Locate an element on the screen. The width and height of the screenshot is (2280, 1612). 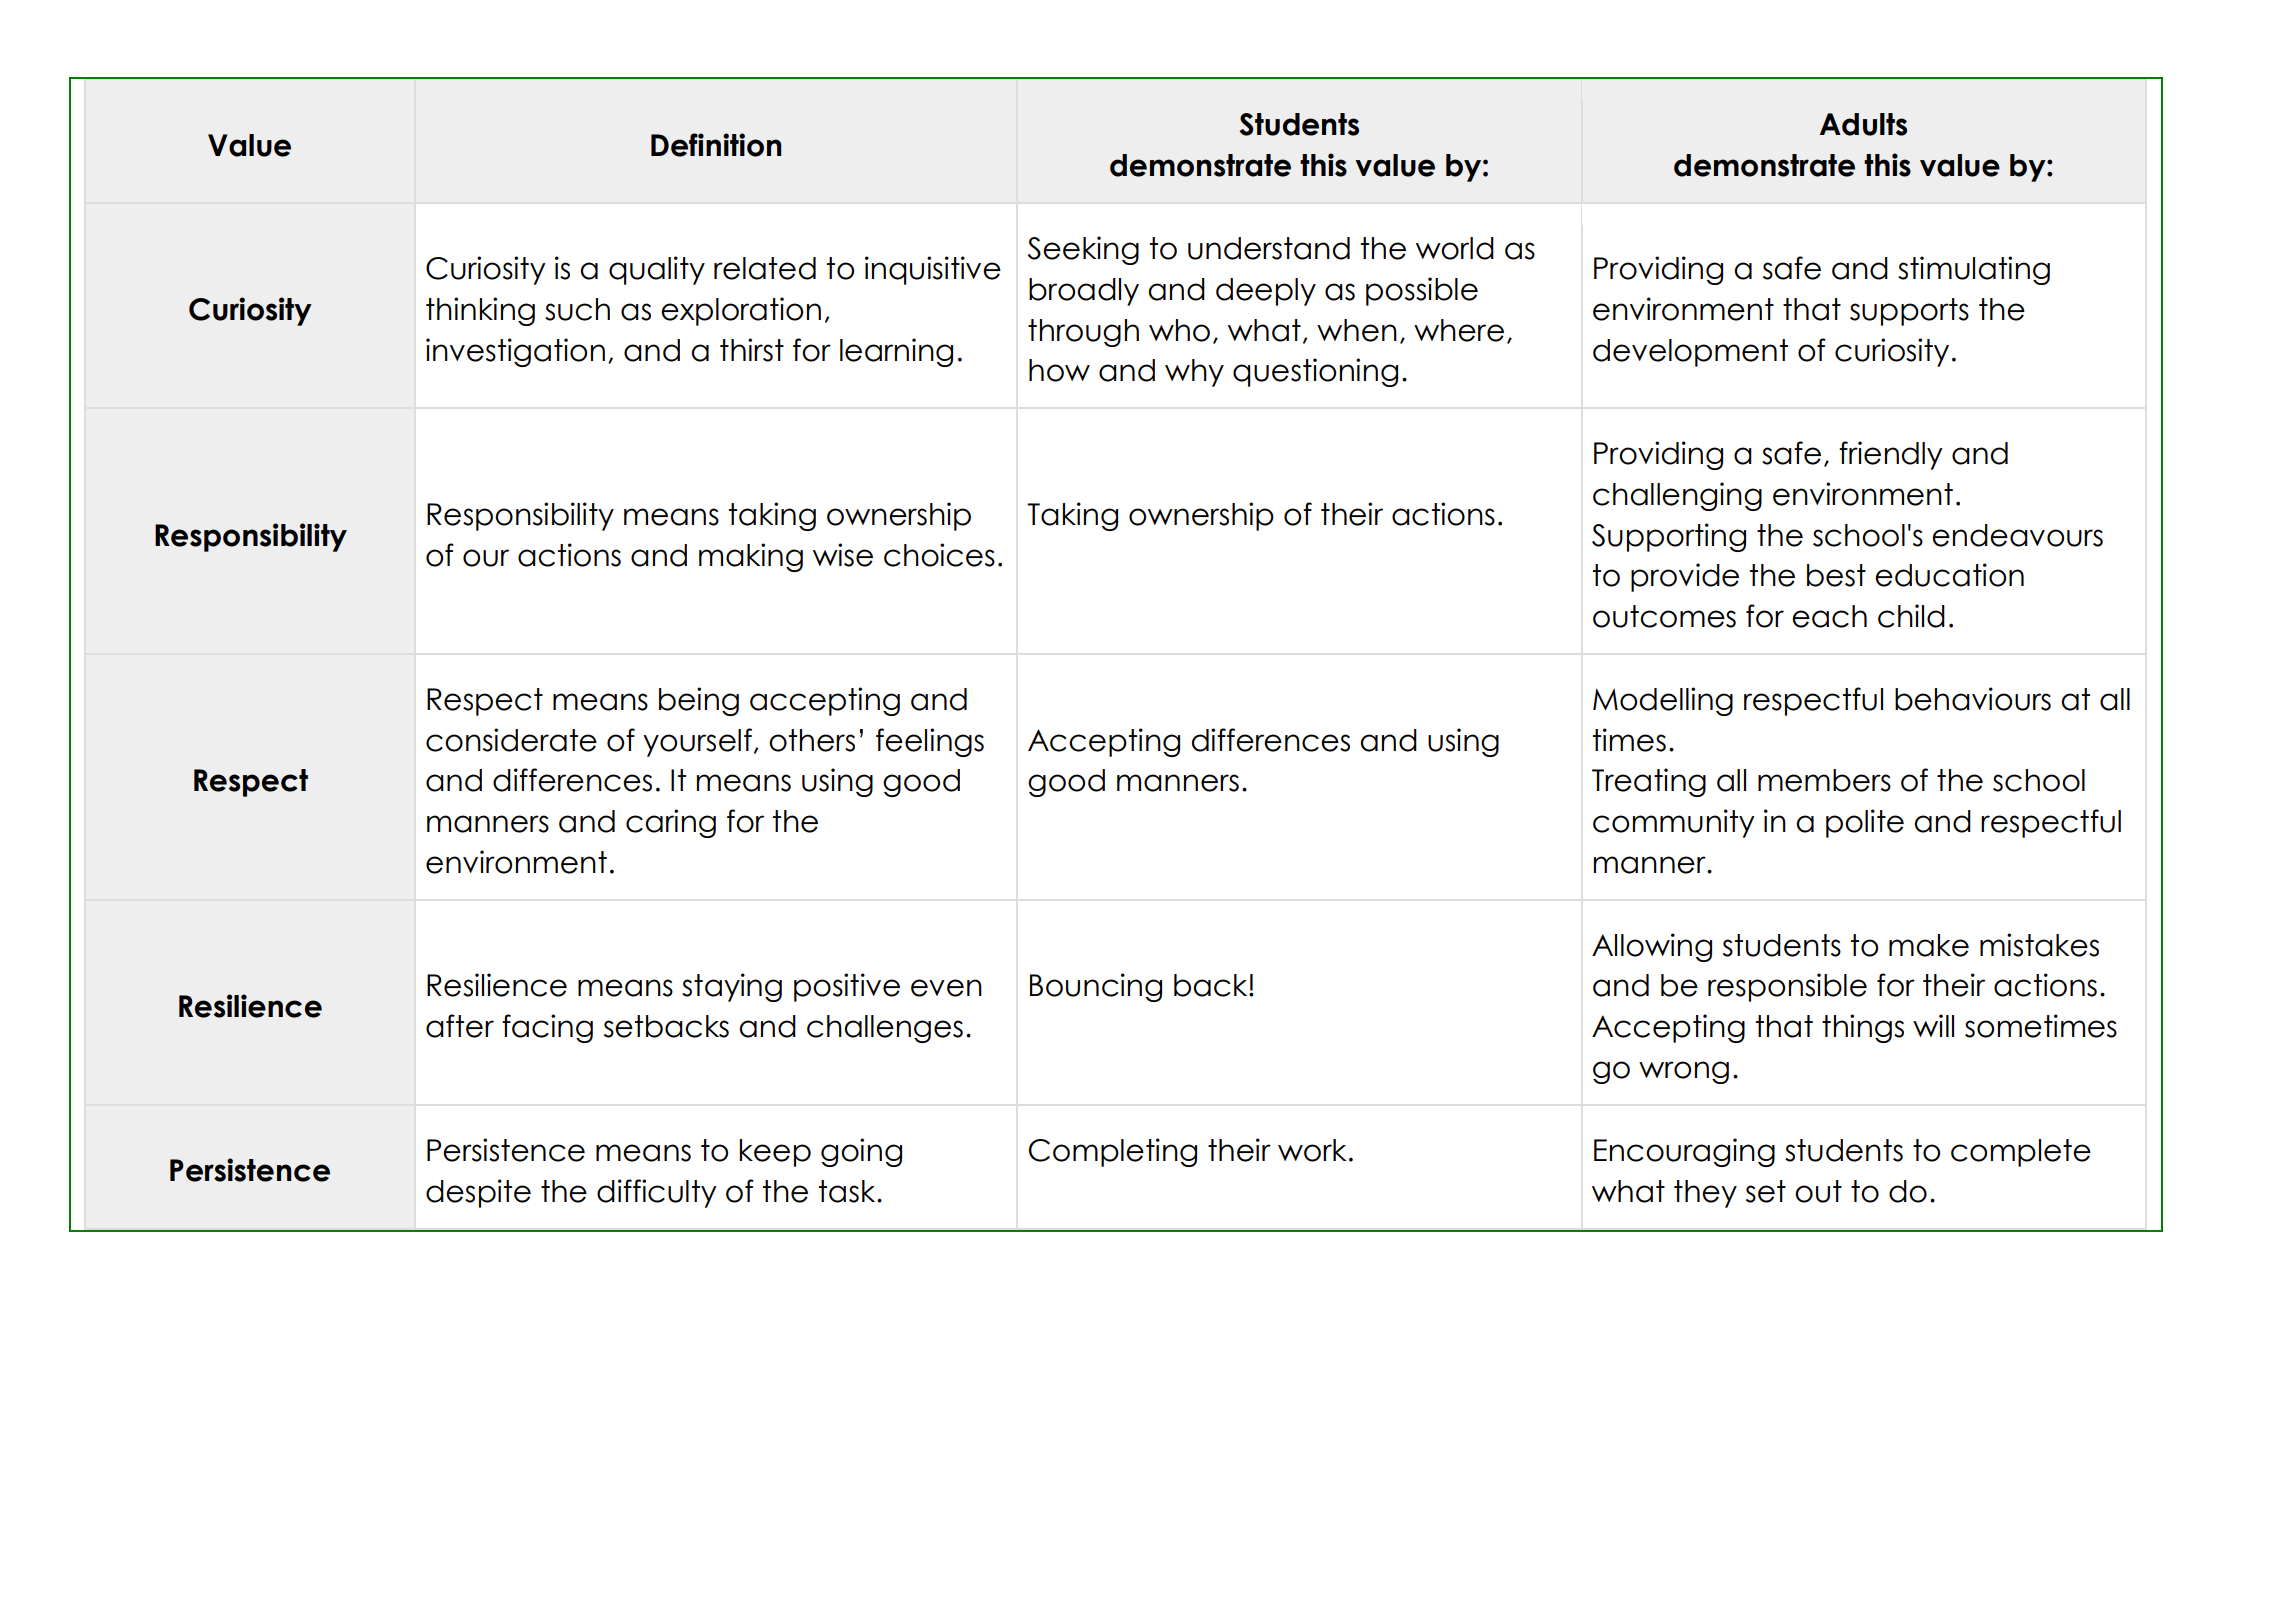
understand is located at coordinates (1269, 248).
